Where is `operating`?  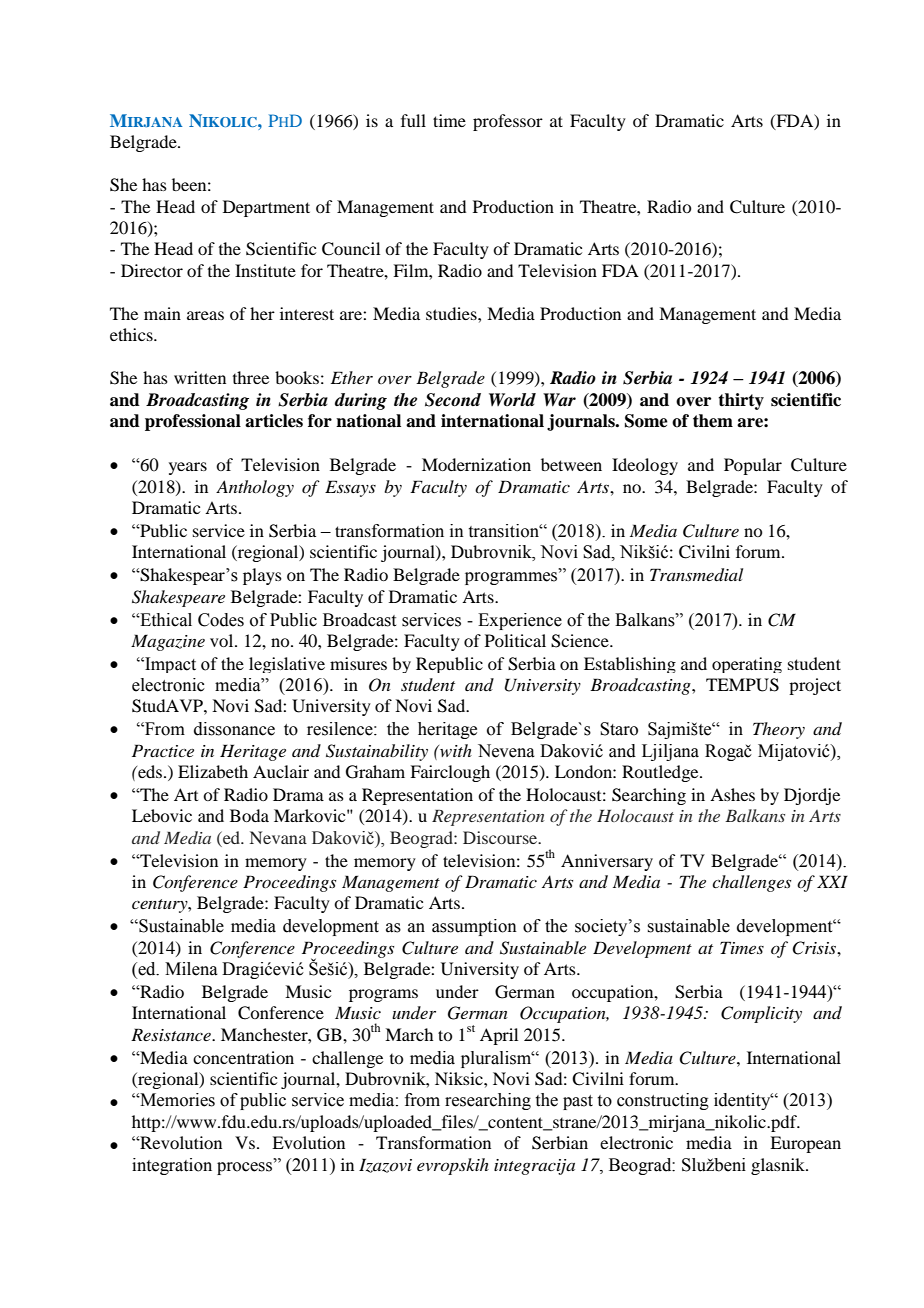
operating is located at coordinates (747, 665).
